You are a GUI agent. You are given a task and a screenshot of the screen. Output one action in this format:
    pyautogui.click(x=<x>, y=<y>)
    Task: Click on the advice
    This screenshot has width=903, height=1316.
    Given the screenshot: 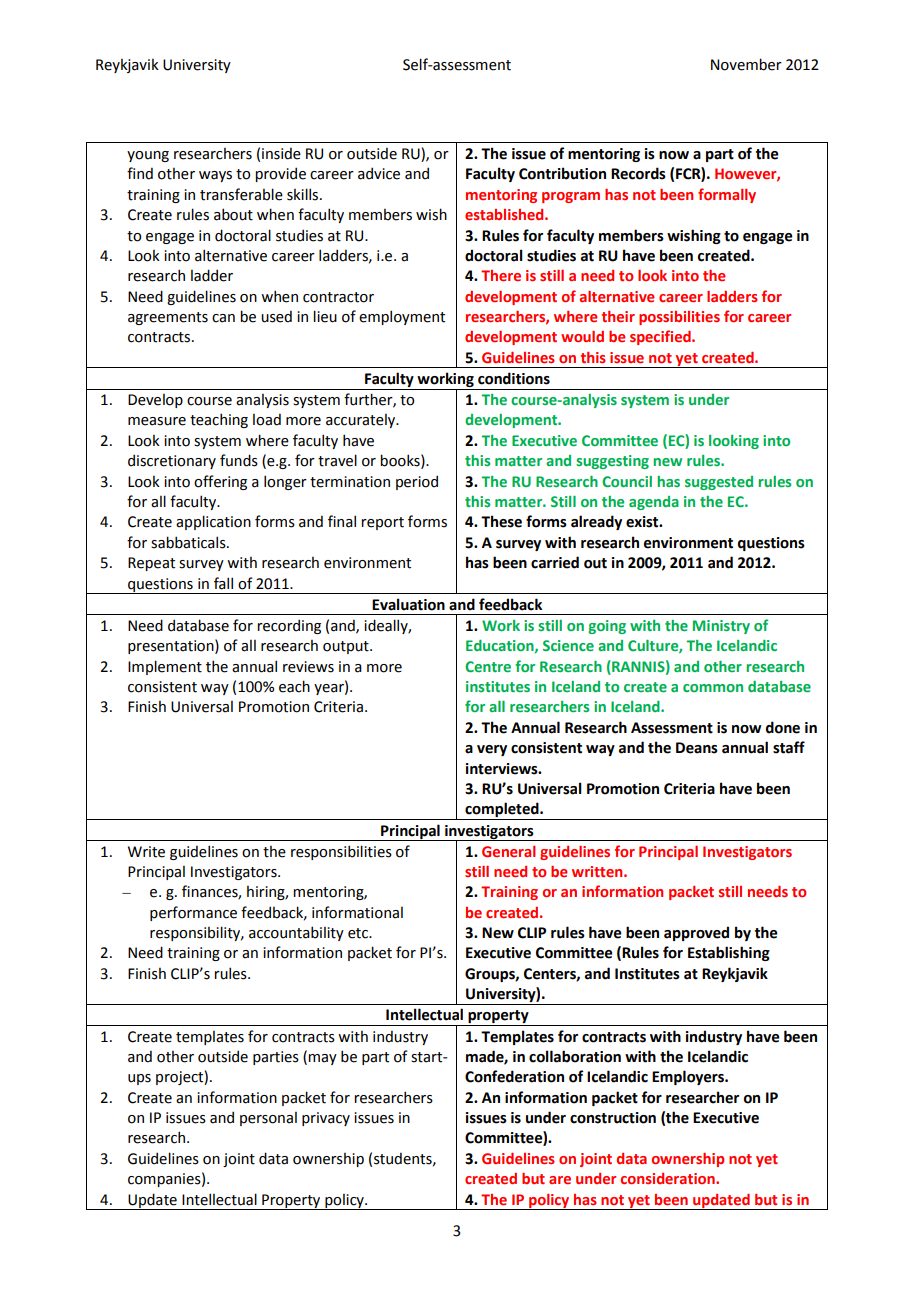 What is the action you would take?
    pyautogui.click(x=379, y=173)
